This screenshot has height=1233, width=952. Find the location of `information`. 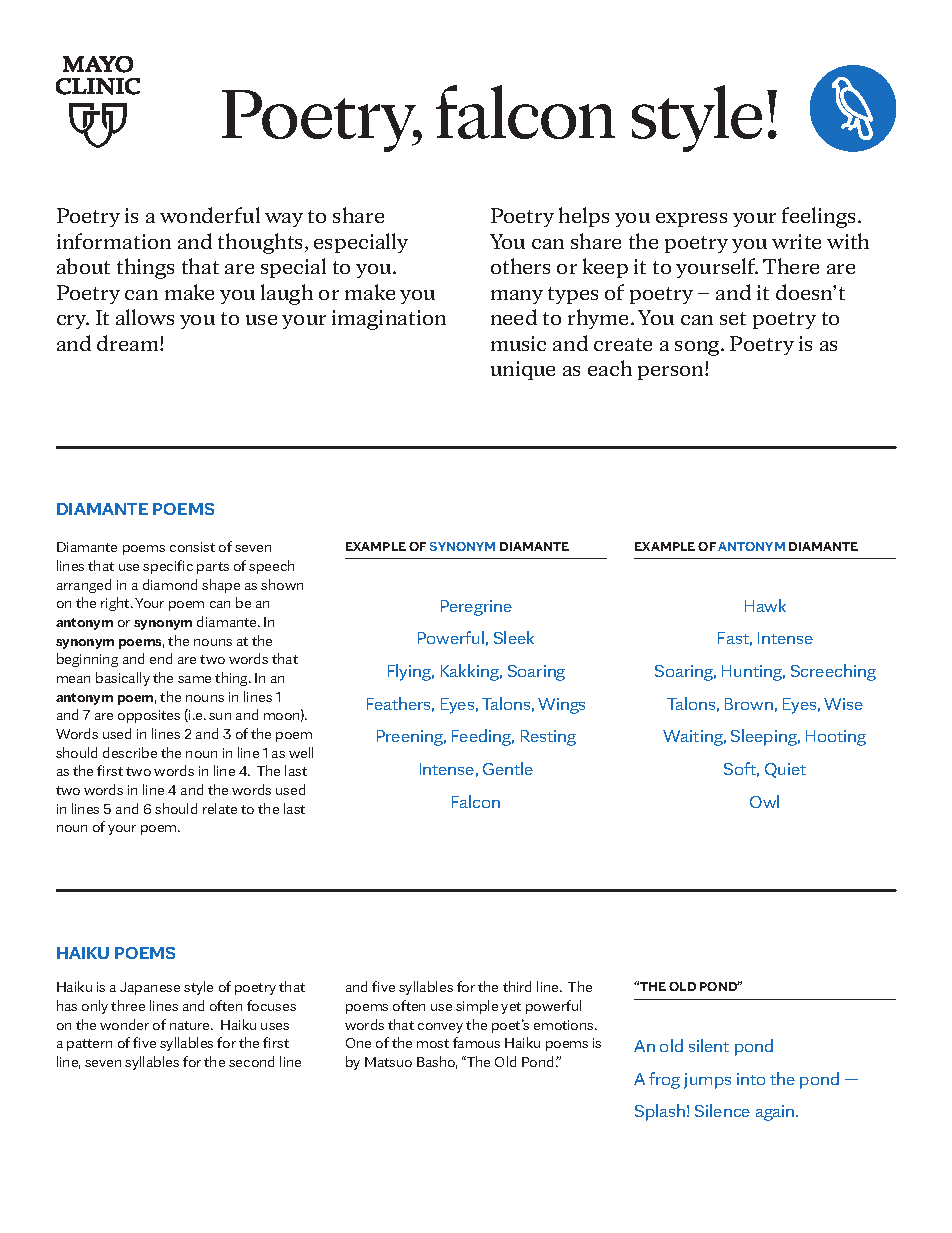

information is located at coordinates (114, 241).
